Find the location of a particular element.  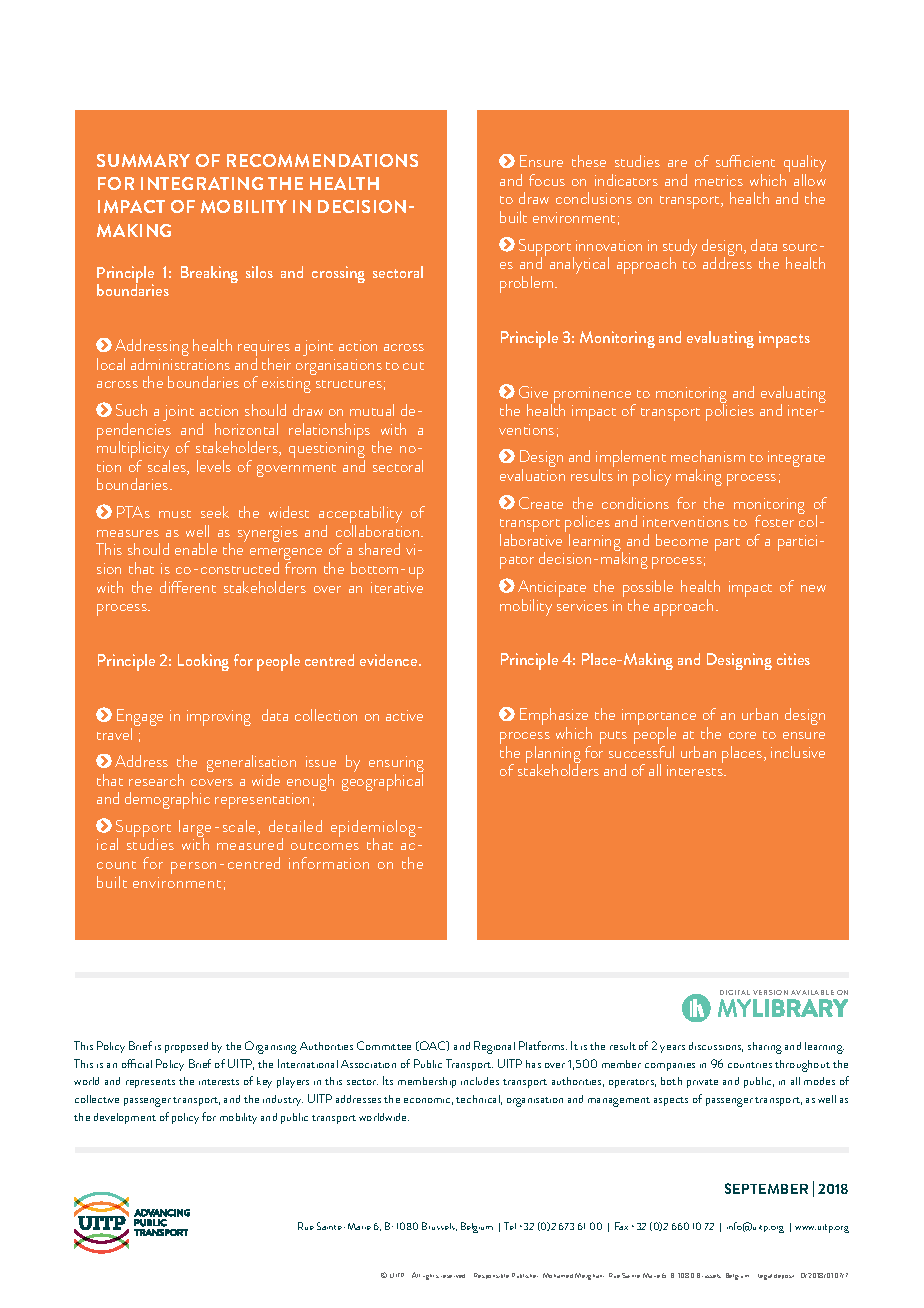

DIGITAL is located at coordinates (735, 992).
